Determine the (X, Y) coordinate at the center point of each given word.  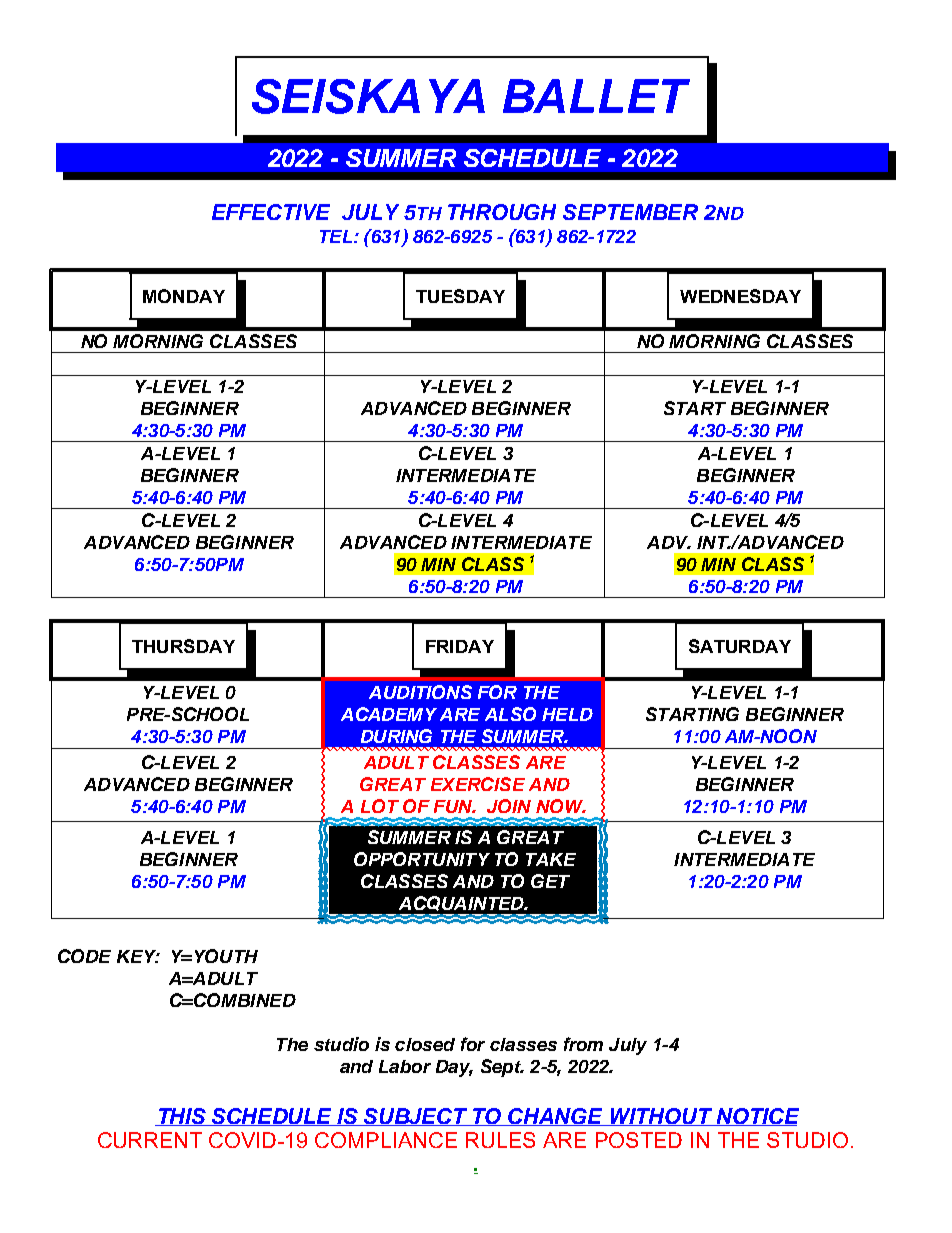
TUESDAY (460, 296)
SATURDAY (740, 646)
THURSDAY (183, 646)
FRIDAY (460, 646)
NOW (561, 806)
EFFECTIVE (271, 212)
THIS (182, 1117)
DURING (396, 736)
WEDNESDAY (740, 296)
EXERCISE (478, 784)
